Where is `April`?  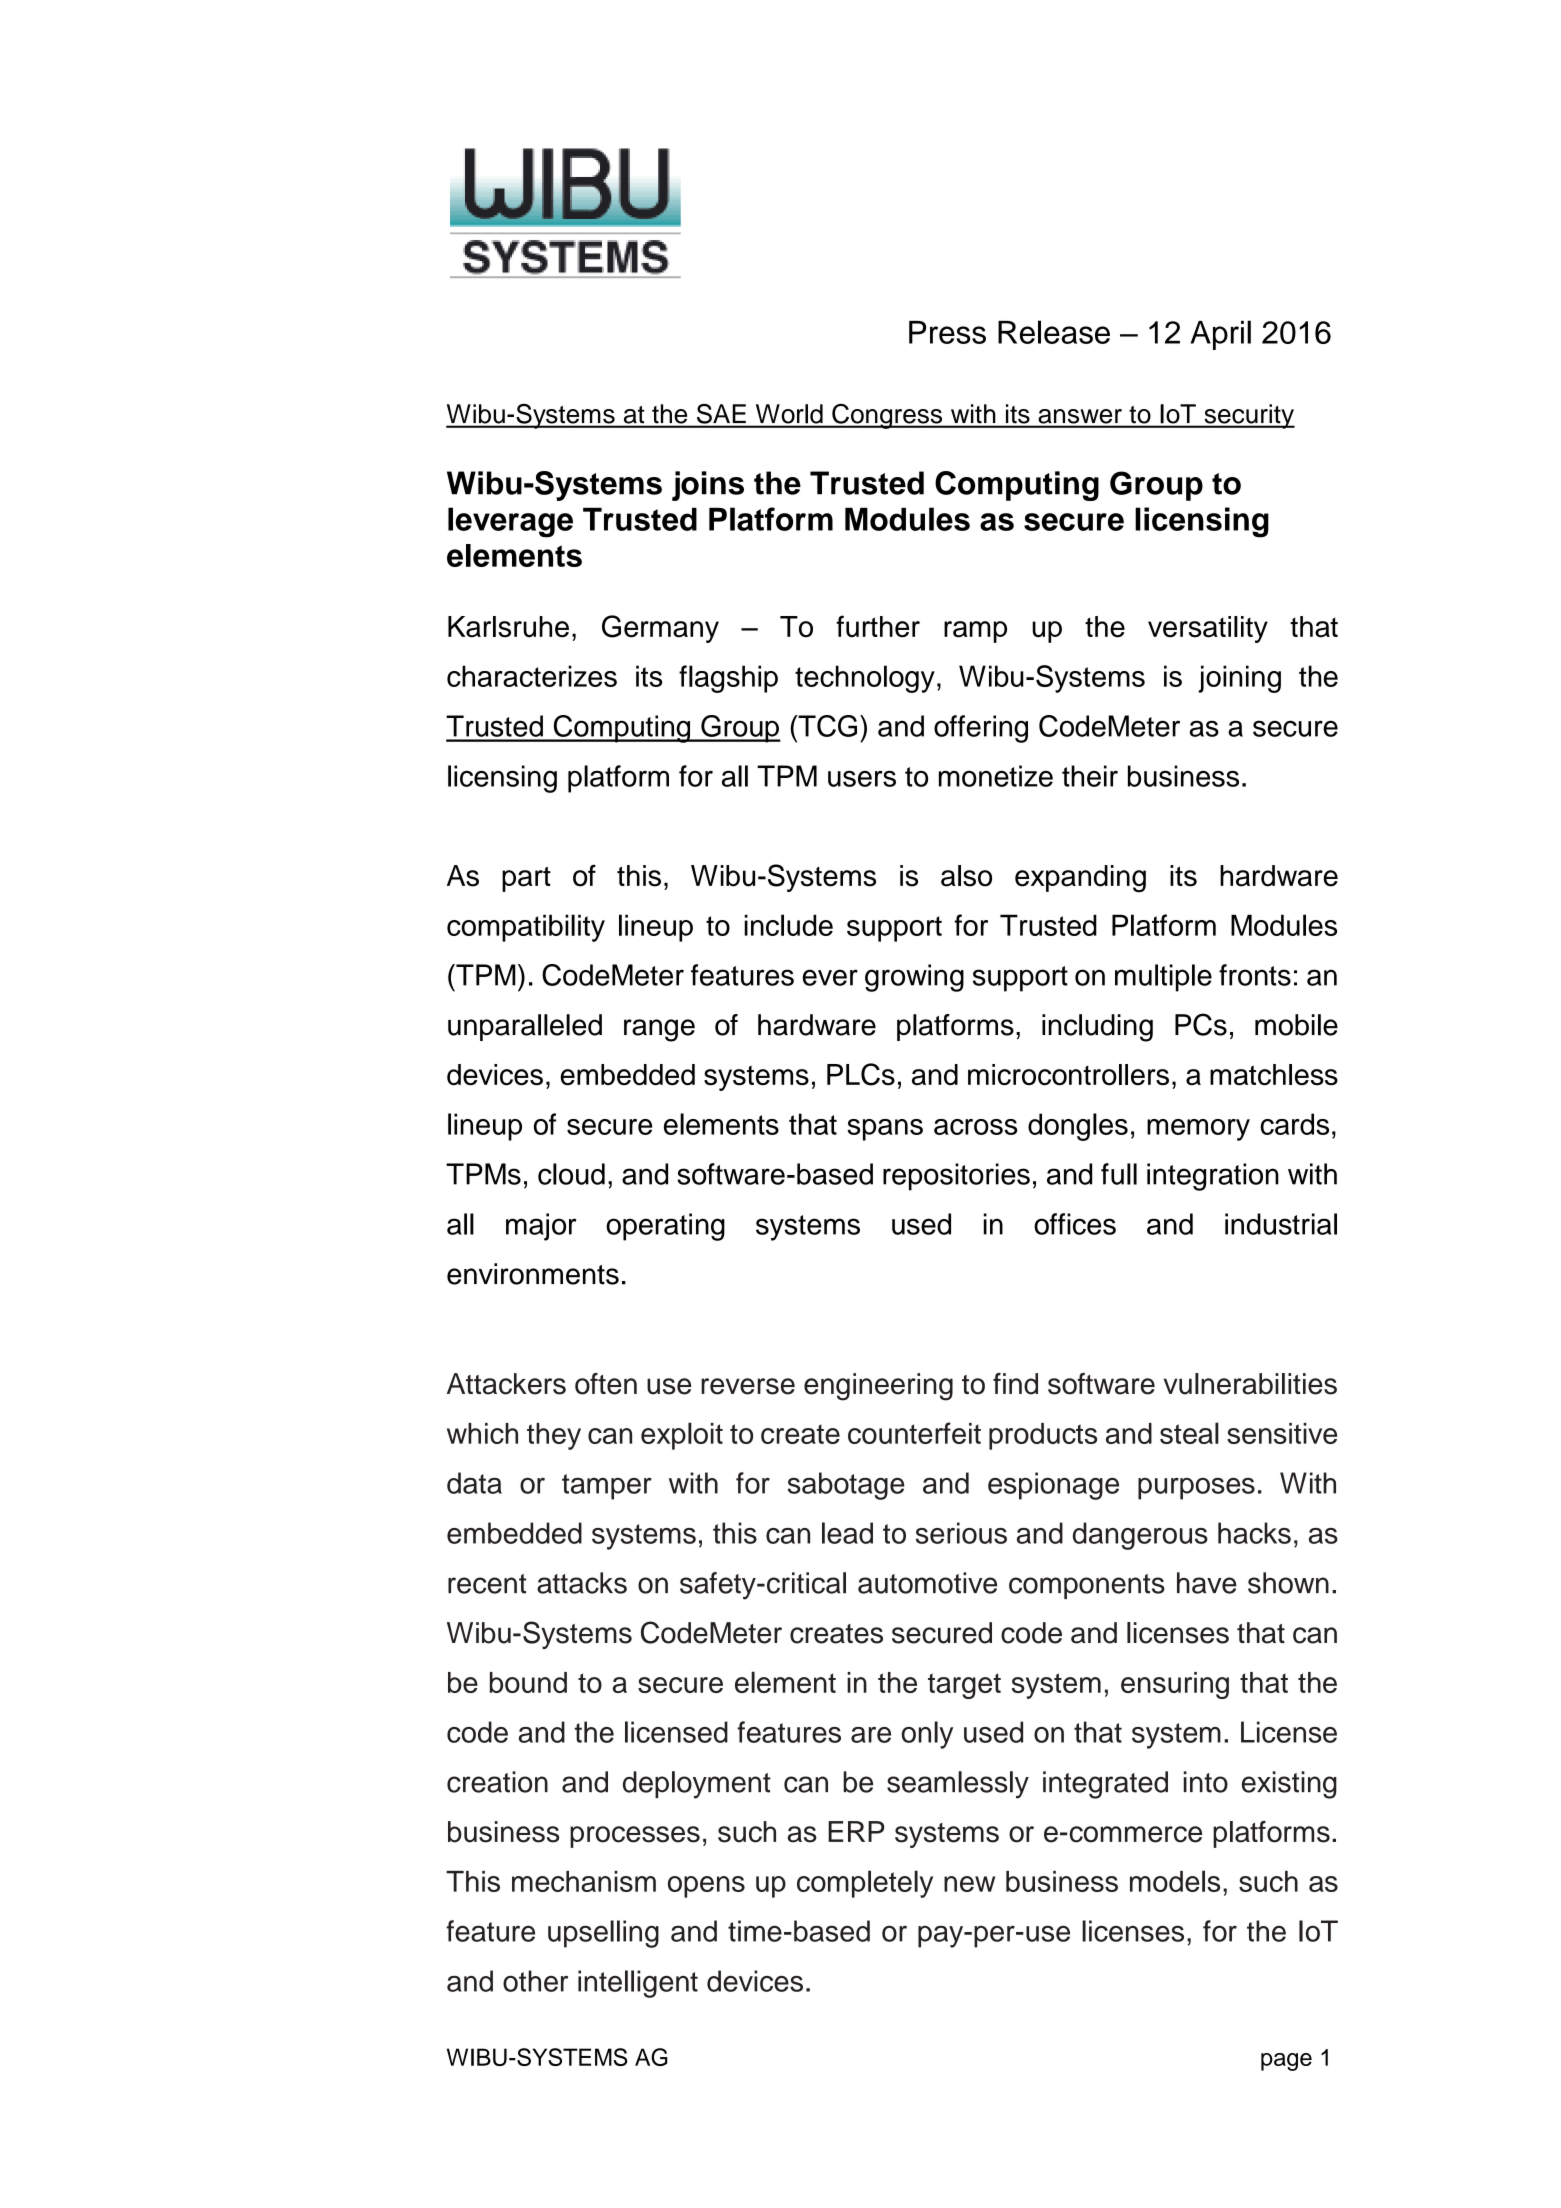
April is located at coordinates (1221, 335).
